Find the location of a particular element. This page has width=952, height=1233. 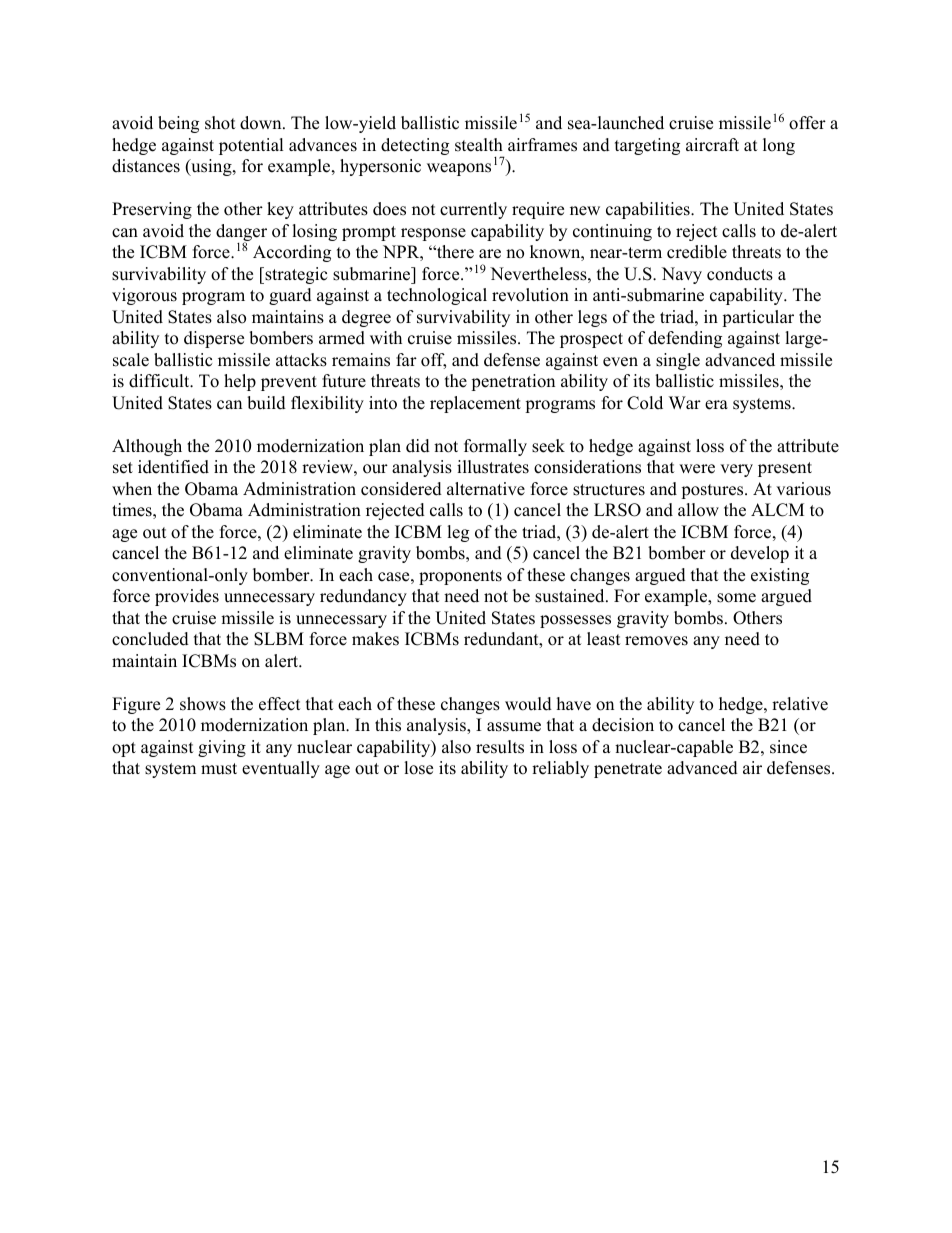

vigorous is located at coordinates (144, 296).
